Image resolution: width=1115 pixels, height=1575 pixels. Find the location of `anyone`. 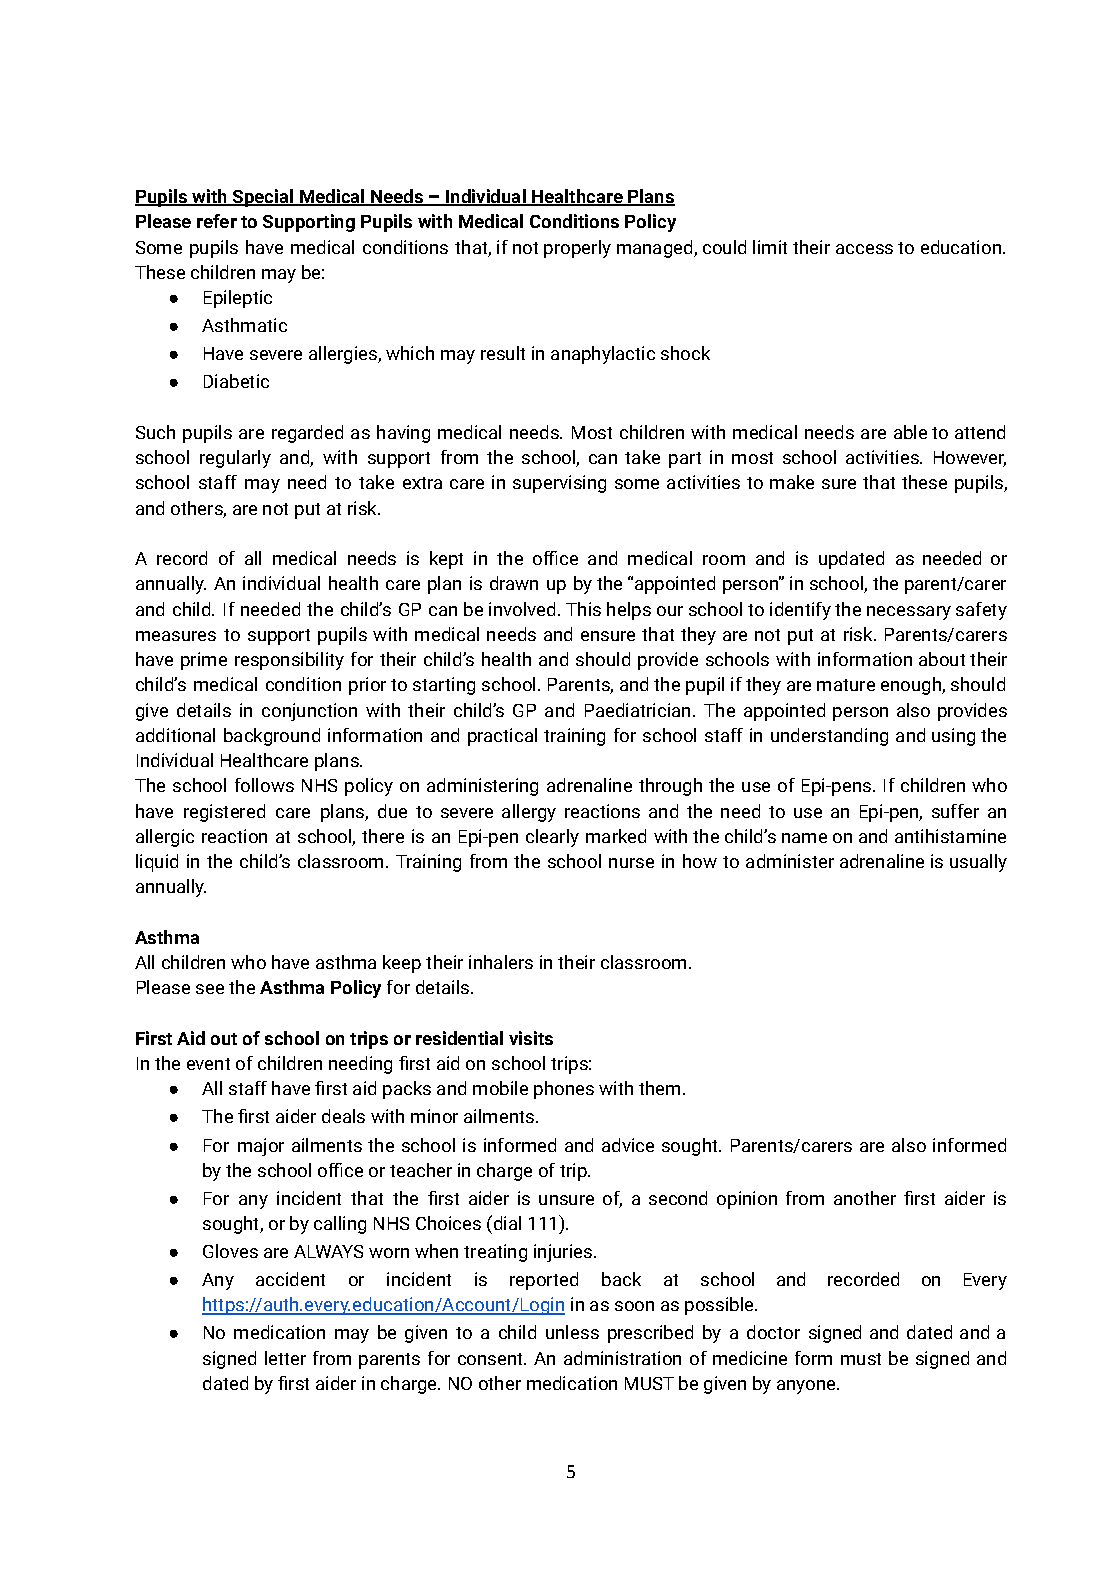

anyone is located at coordinates (807, 1387).
